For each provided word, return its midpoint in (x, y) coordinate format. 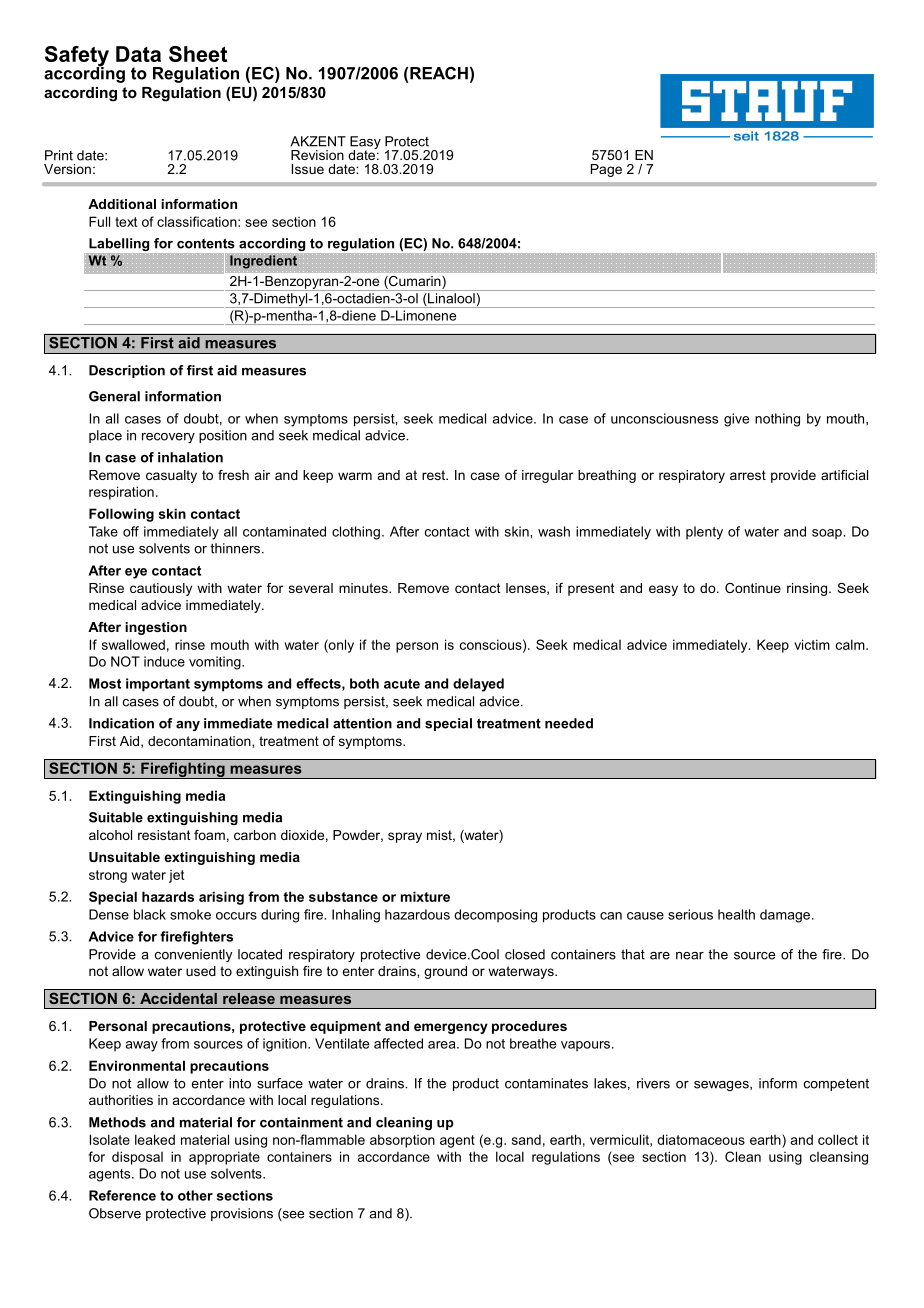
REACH (439, 73)
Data (138, 54)
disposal (137, 1158)
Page (606, 170)
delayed (478, 685)
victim (812, 644)
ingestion (156, 628)
